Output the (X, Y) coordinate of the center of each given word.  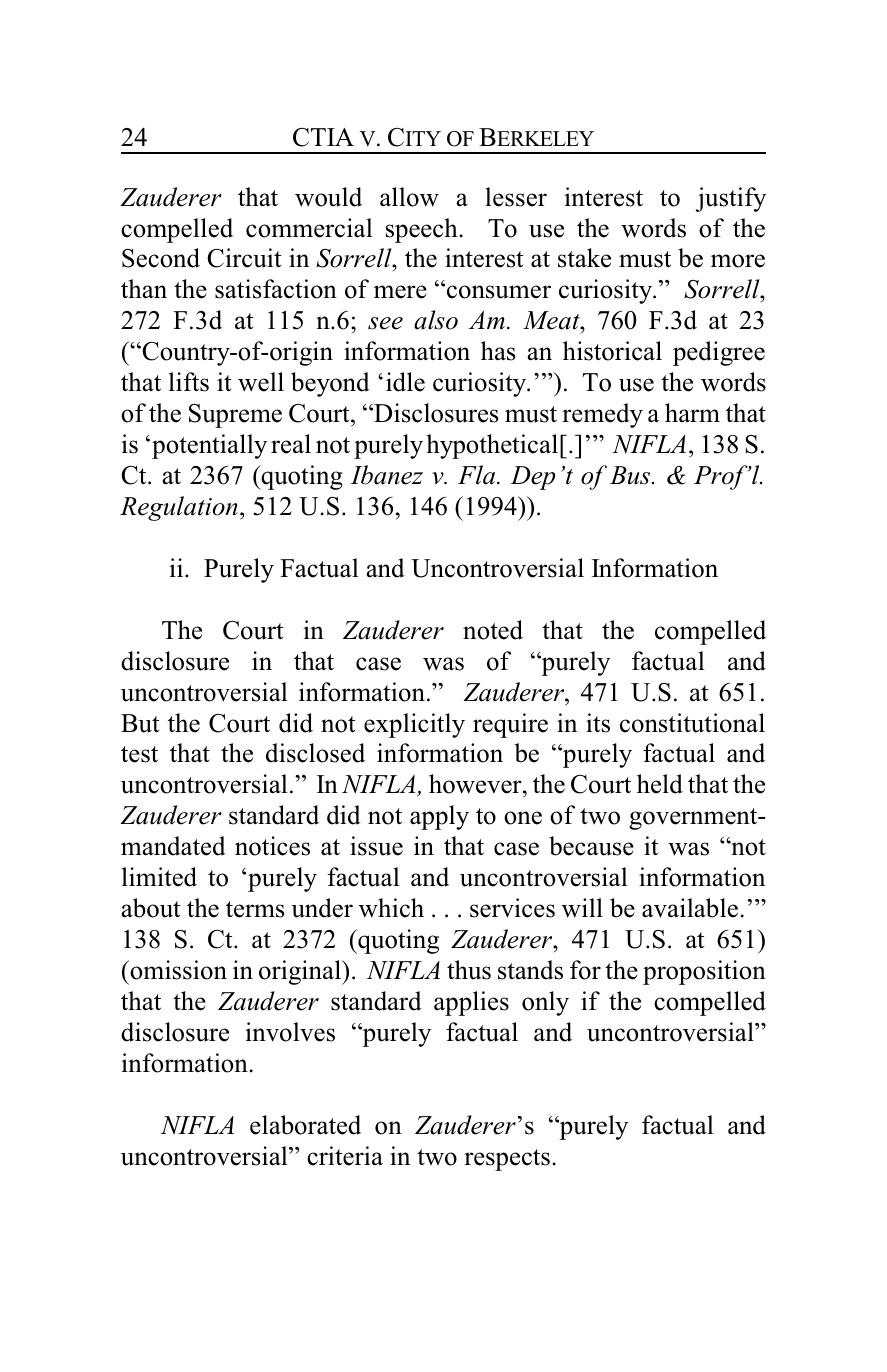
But (140, 723)
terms (255, 909)
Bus (631, 475)
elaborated (305, 1125)
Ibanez (386, 475)
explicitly (414, 725)
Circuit (244, 258)
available (690, 908)
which (391, 908)
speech (422, 230)
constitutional (692, 723)
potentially (209, 446)
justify (730, 199)
